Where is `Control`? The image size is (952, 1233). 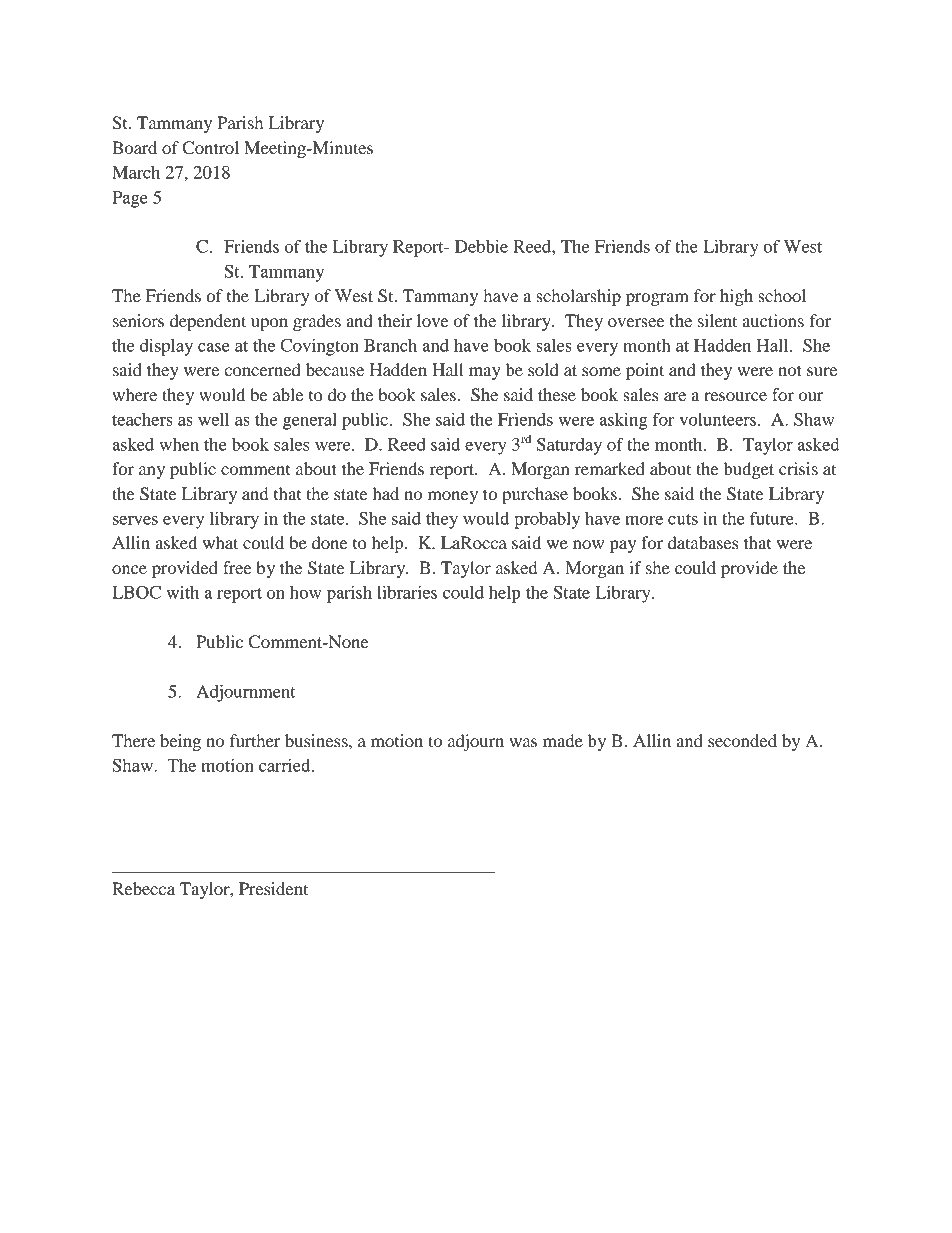 Control is located at coordinates (211, 148).
